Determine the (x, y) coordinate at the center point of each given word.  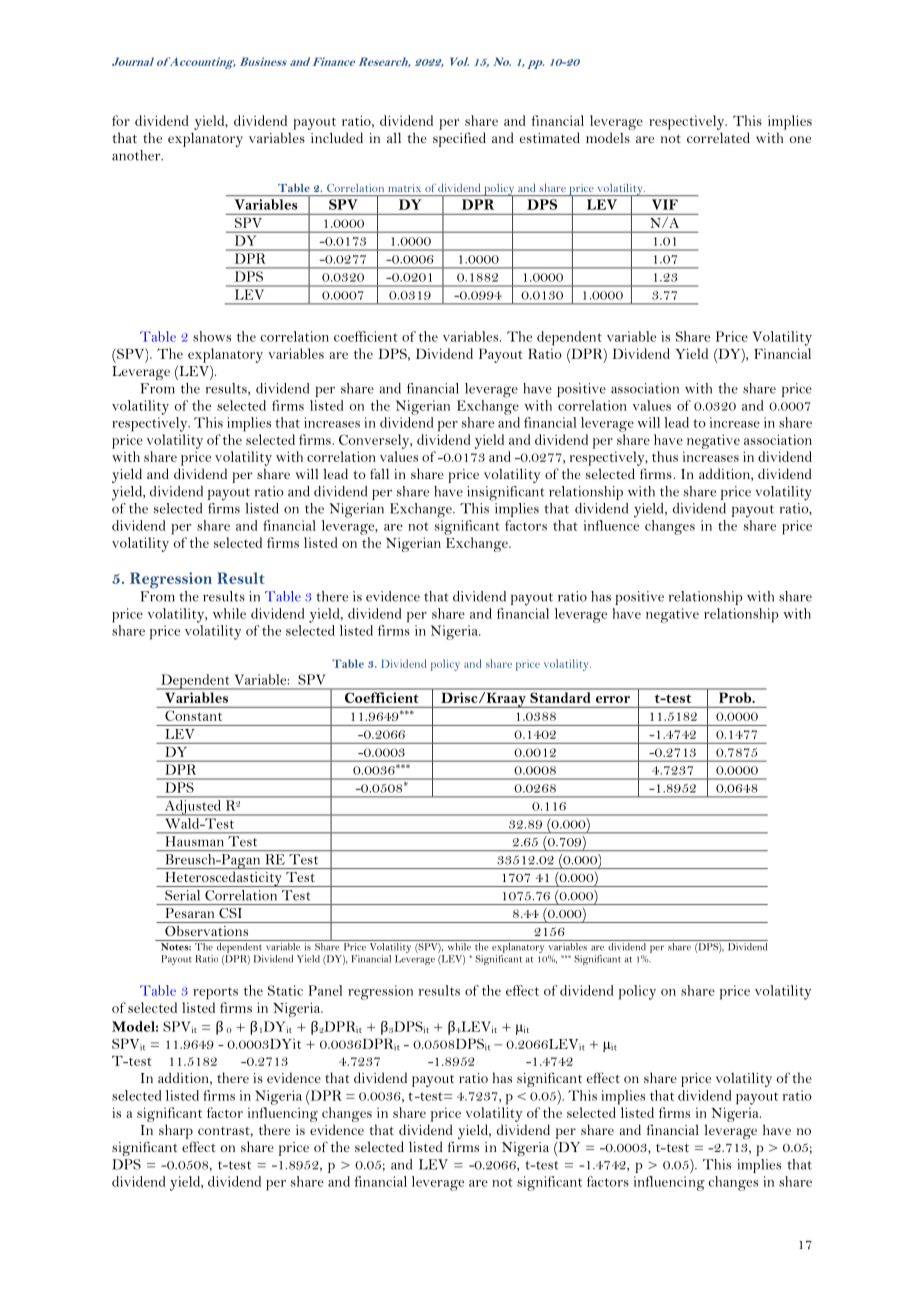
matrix (405, 188)
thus (665, 456)
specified (459, 139)
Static (285, 990)
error (613, 699)
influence (611, 525)
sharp (176, 1131)
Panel (325, 990)
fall (379, 473)
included (337, 137)
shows (212, 336)
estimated (550, 137)
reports (215, 993)
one (800, 139)
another (137, 155)
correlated (718, 137)
